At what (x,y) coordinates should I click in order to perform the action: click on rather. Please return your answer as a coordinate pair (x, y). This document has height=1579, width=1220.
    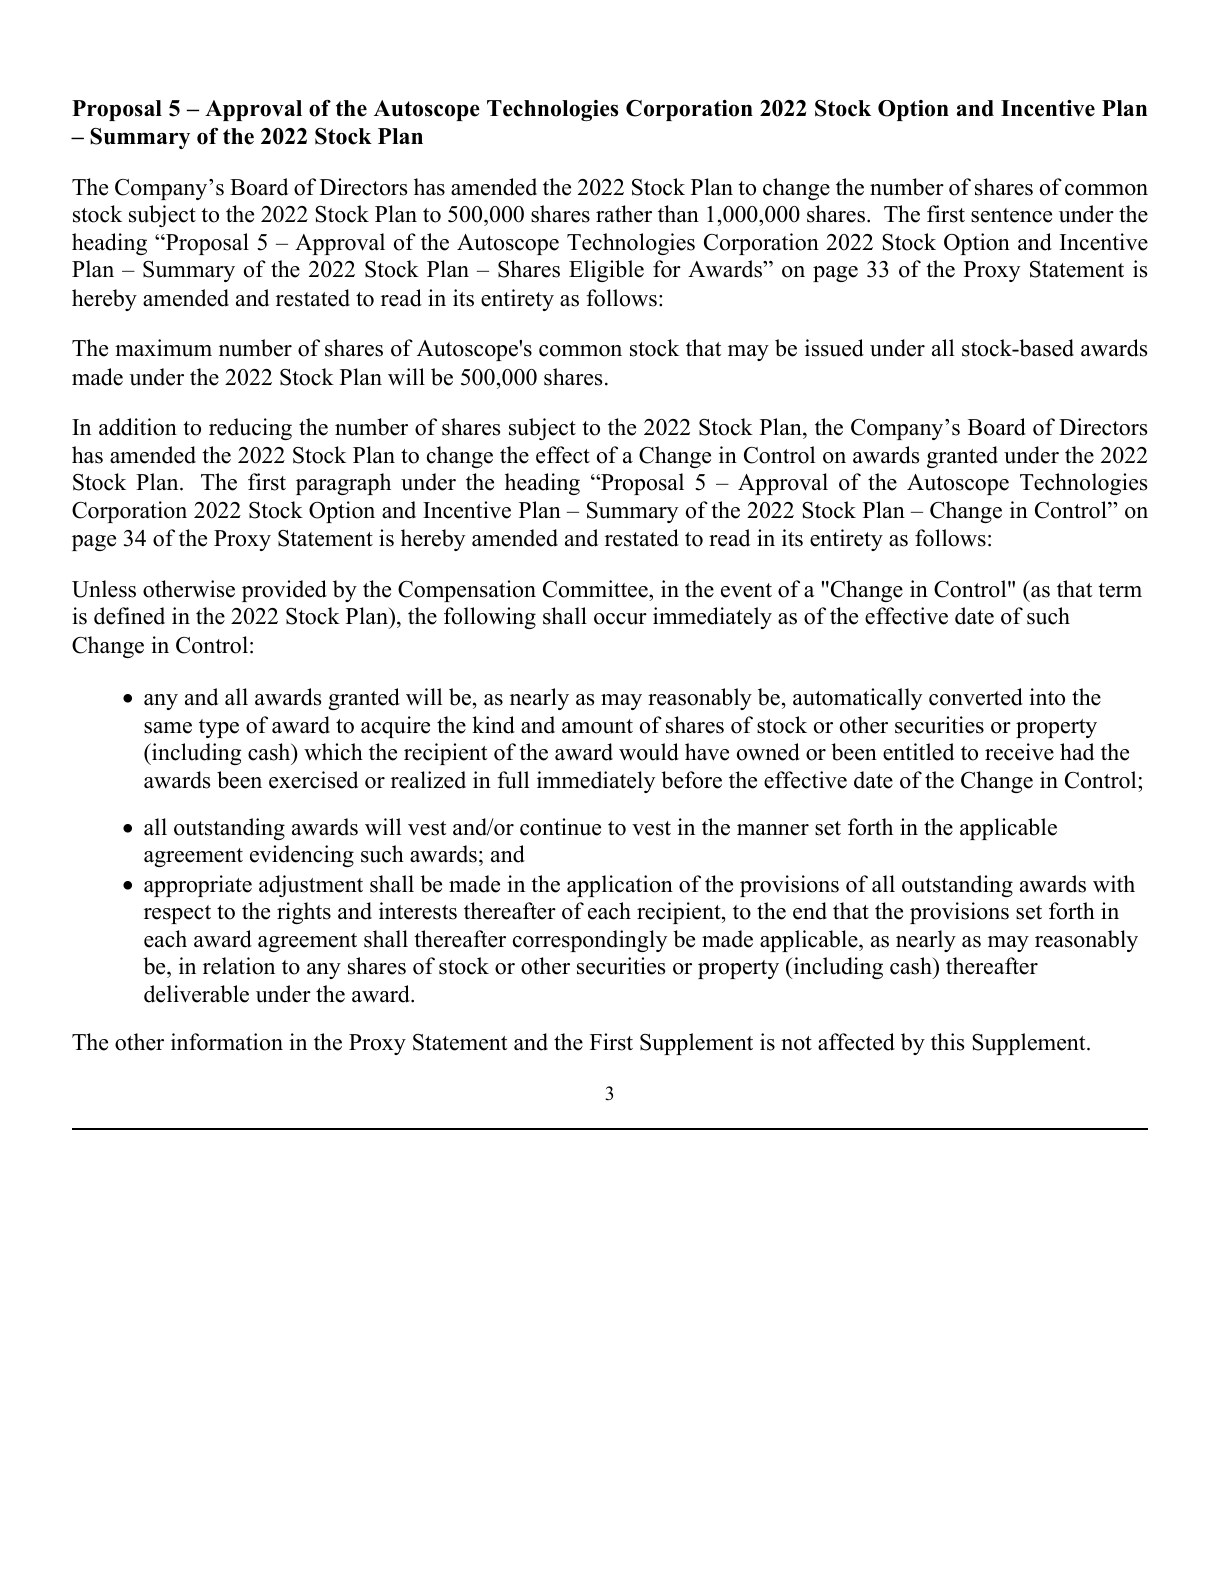
    Looking at the image, I should click on (624, 214).
